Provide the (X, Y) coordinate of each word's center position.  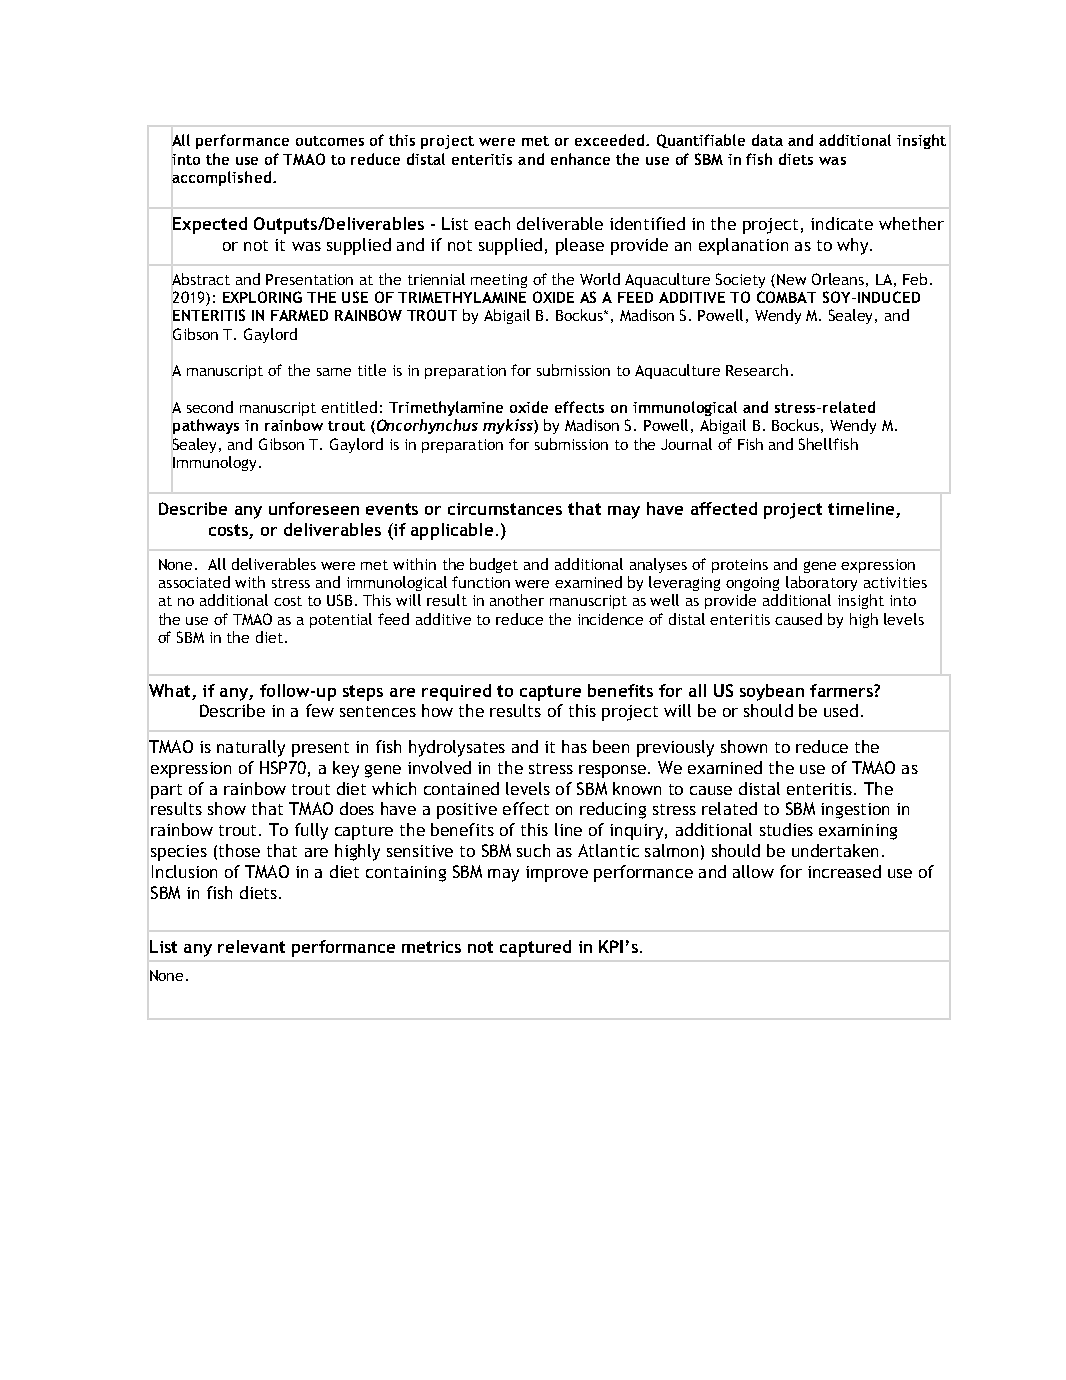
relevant (251, 946)
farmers (842, 690)
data (767, 140)
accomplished (221, 178)
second (210, 407)
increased (844, 871)
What (169, 690)
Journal (686, 444)
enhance (580, 159)
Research (757, 370)
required (456, 692)
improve (557, 874)
